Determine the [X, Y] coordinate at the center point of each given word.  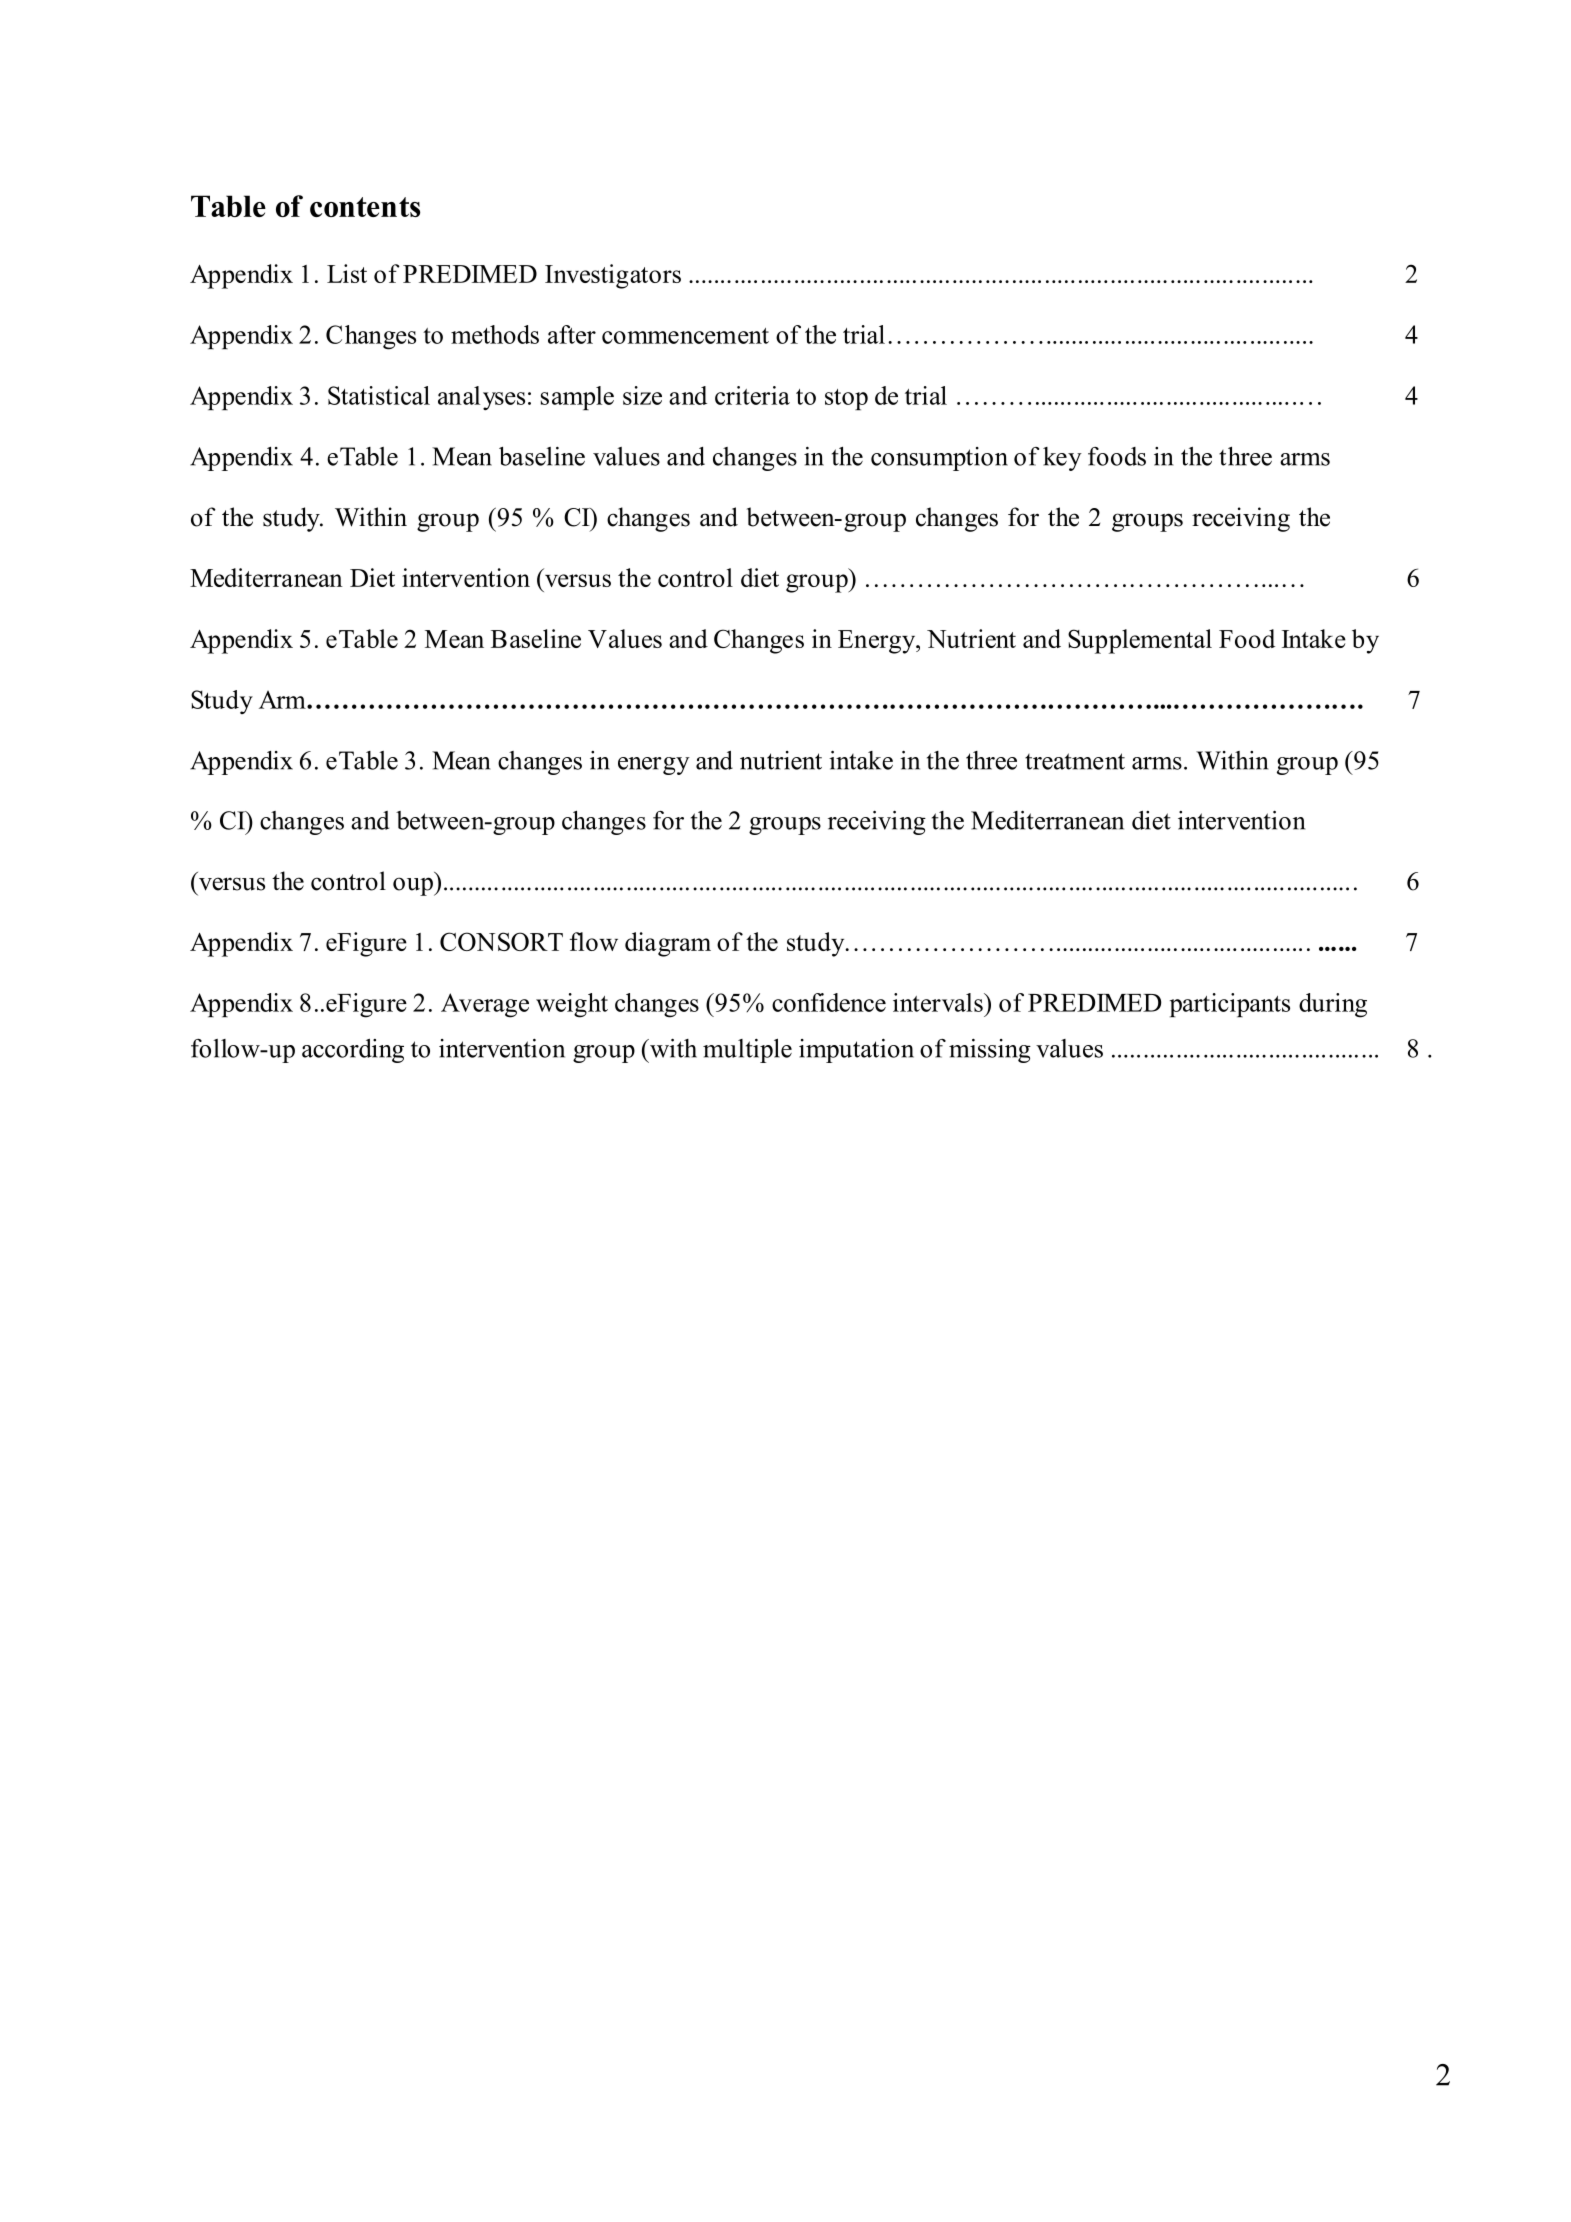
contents [365, 207]
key [1062, 459]
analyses [481, 398]
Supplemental [1140, 641]
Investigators [613, 276]
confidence [829, 1002]
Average [485, 1005]
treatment [1075, 761]
